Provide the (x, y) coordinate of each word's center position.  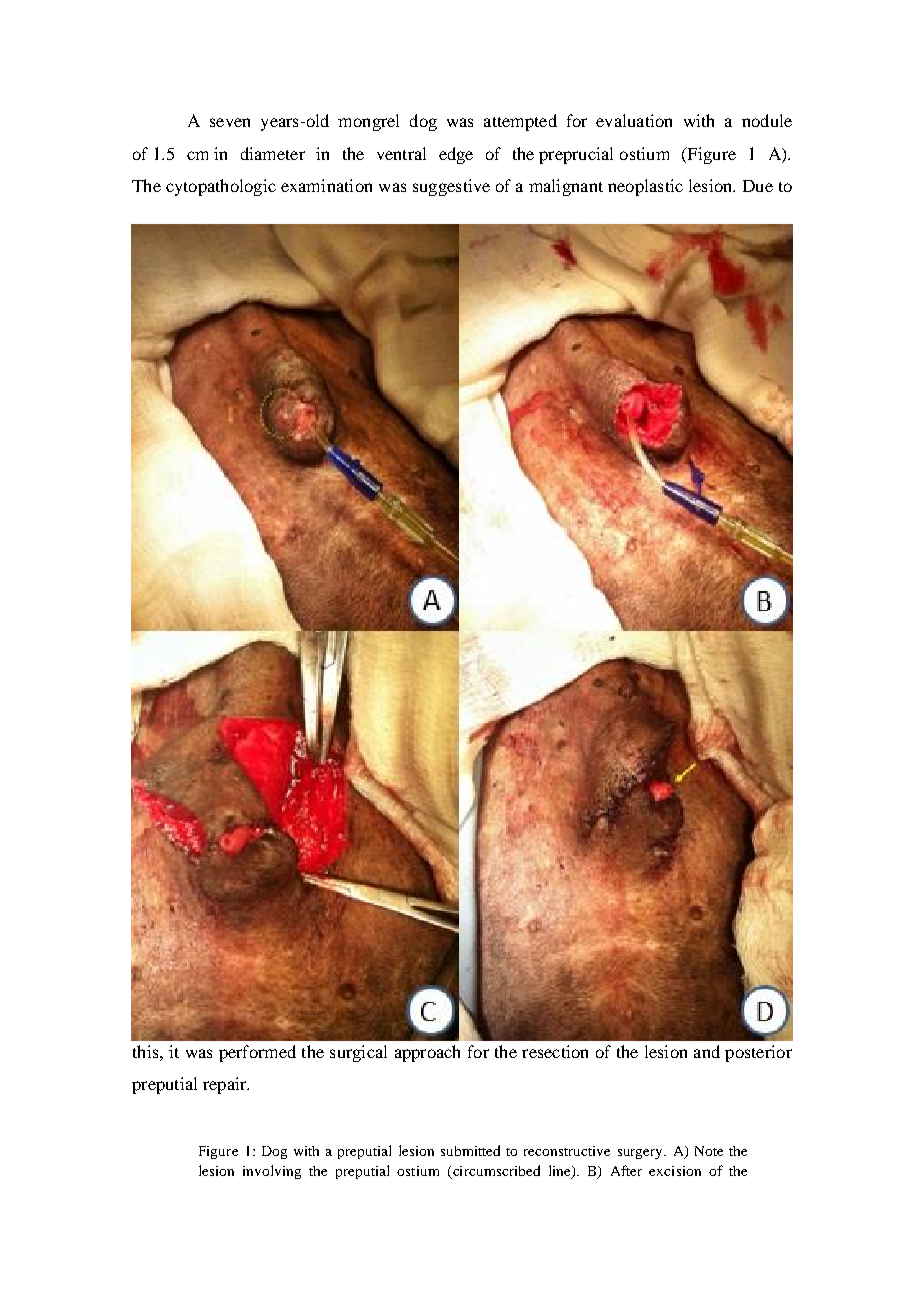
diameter (273, 153)
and (707, 1051)
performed (257, 1053)
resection (555, 1051)
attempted (520, 122)
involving (272, 1172)
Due (758, 186)
